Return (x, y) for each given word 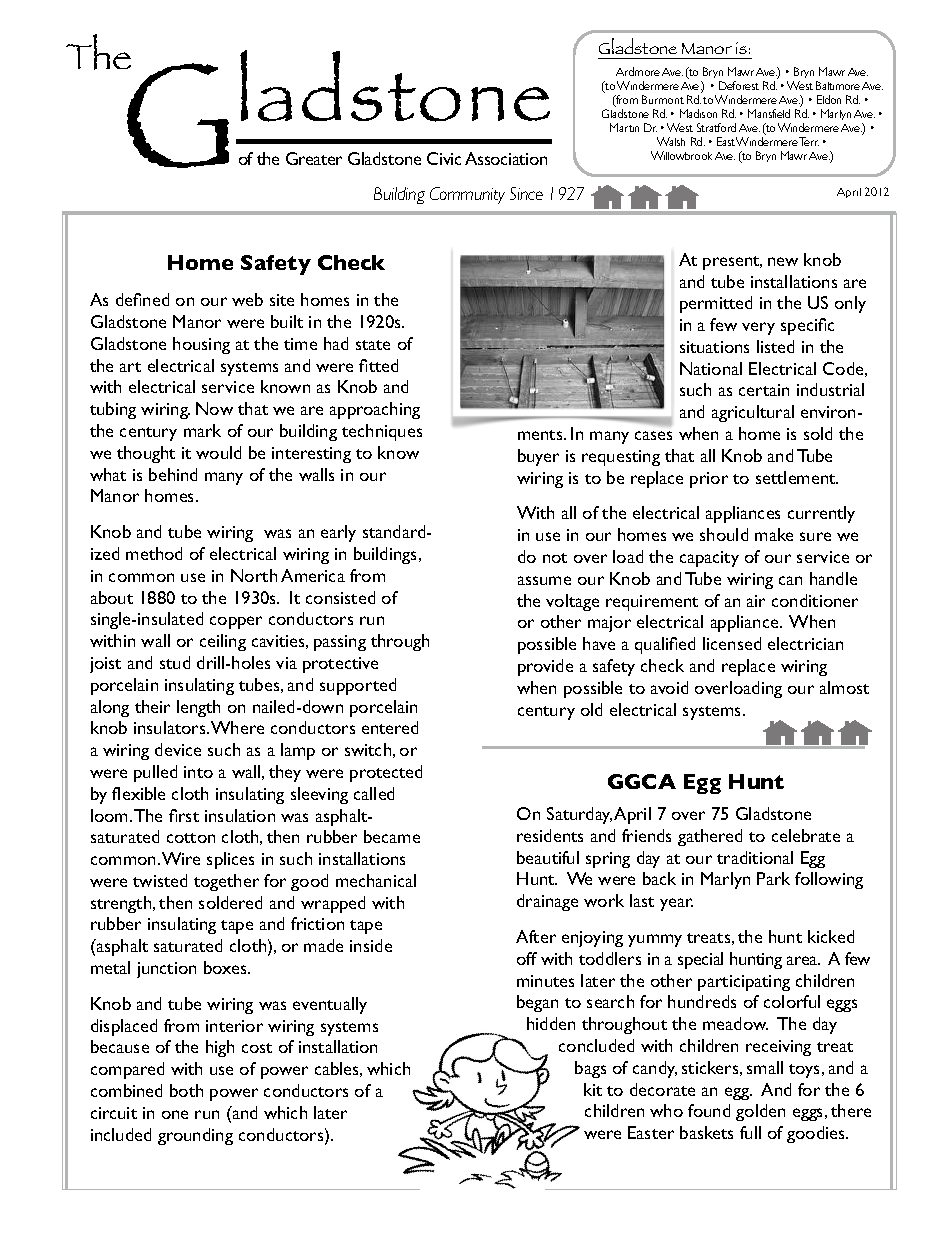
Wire (181, 858)
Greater (314, 158)
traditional (755, 857)
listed (775, 346)
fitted (378, 365)
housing (201, 345)
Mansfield (769, 113)
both (186, 1090)
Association (506, 158)
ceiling (223, 642)
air (756, 601)
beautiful (548, 857)
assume (544, 580)
